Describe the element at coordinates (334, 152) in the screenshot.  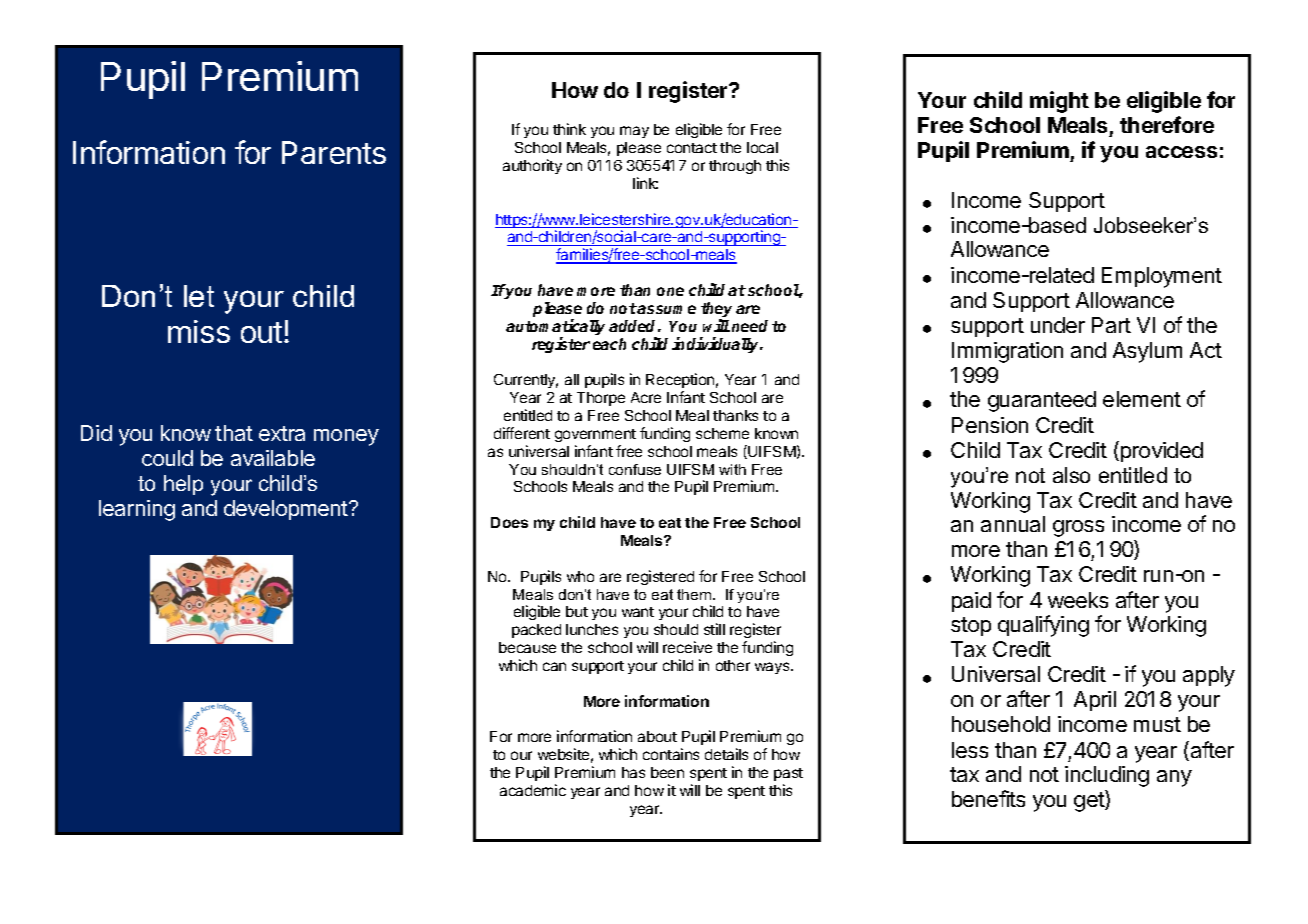
I see `Parents` at that location.
